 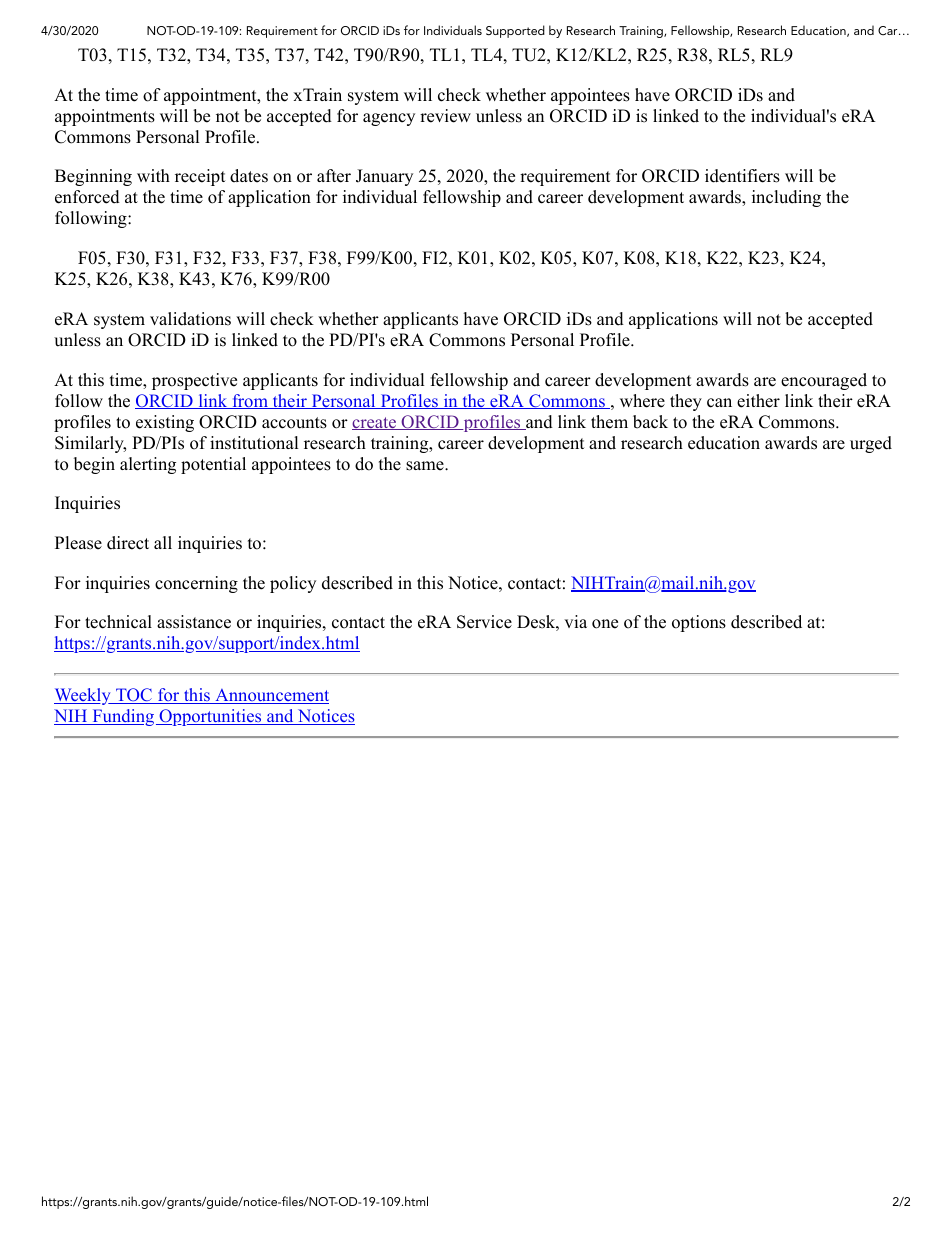 What do you see at coordinates (153, 175) in the document?
I see `with` at bounding box center [153, 175].
